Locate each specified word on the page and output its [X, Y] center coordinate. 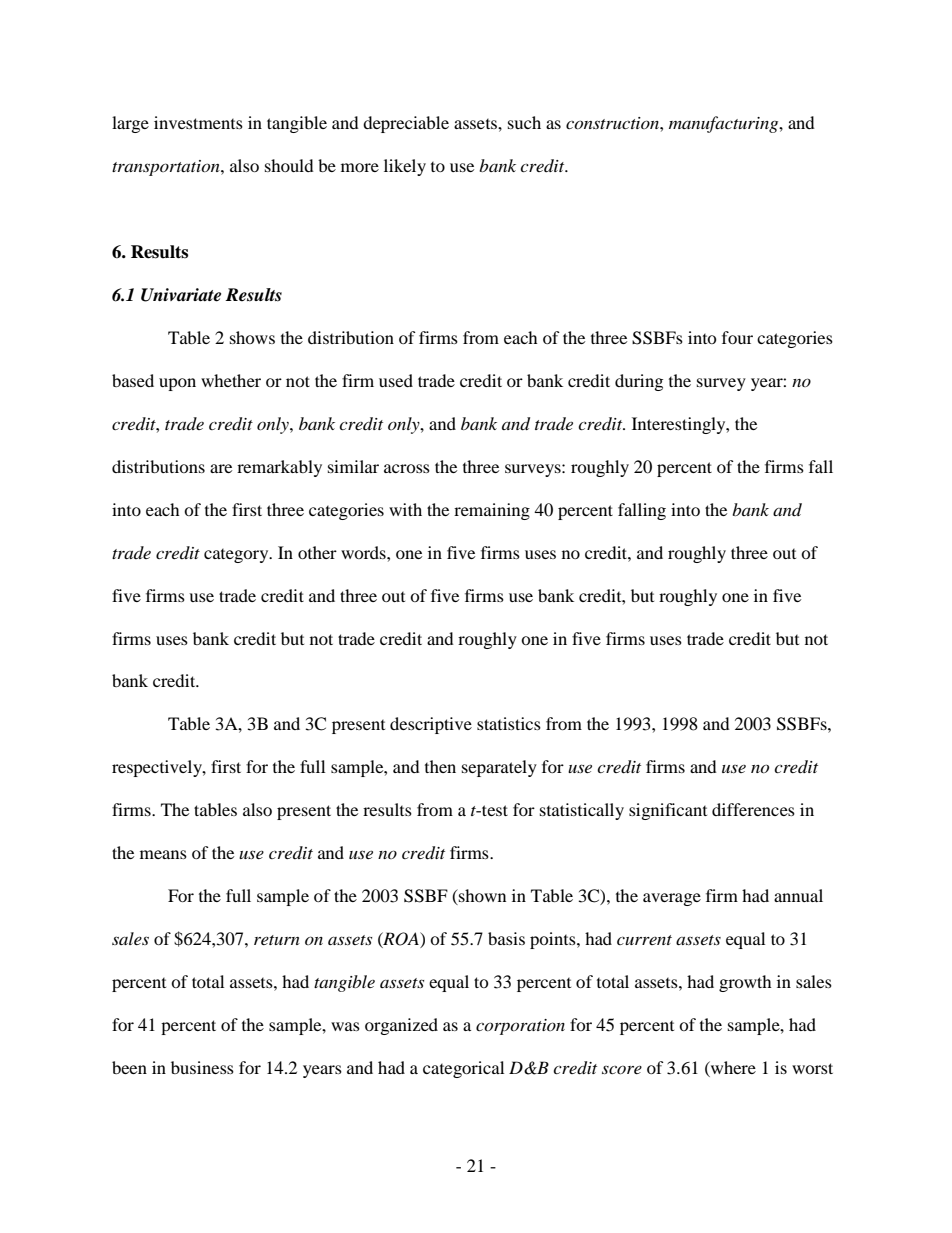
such [524, 122]
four [737, 337]
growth [745, 983]
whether [231, 380]
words [364, 552]
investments [198, 122]
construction [613, 123]
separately [499, 768]
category [237, 556]
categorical [463, 1069]
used [396, 380]
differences [753, 809]
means [163, 854]
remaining [492, 511]
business [202, 1067]
